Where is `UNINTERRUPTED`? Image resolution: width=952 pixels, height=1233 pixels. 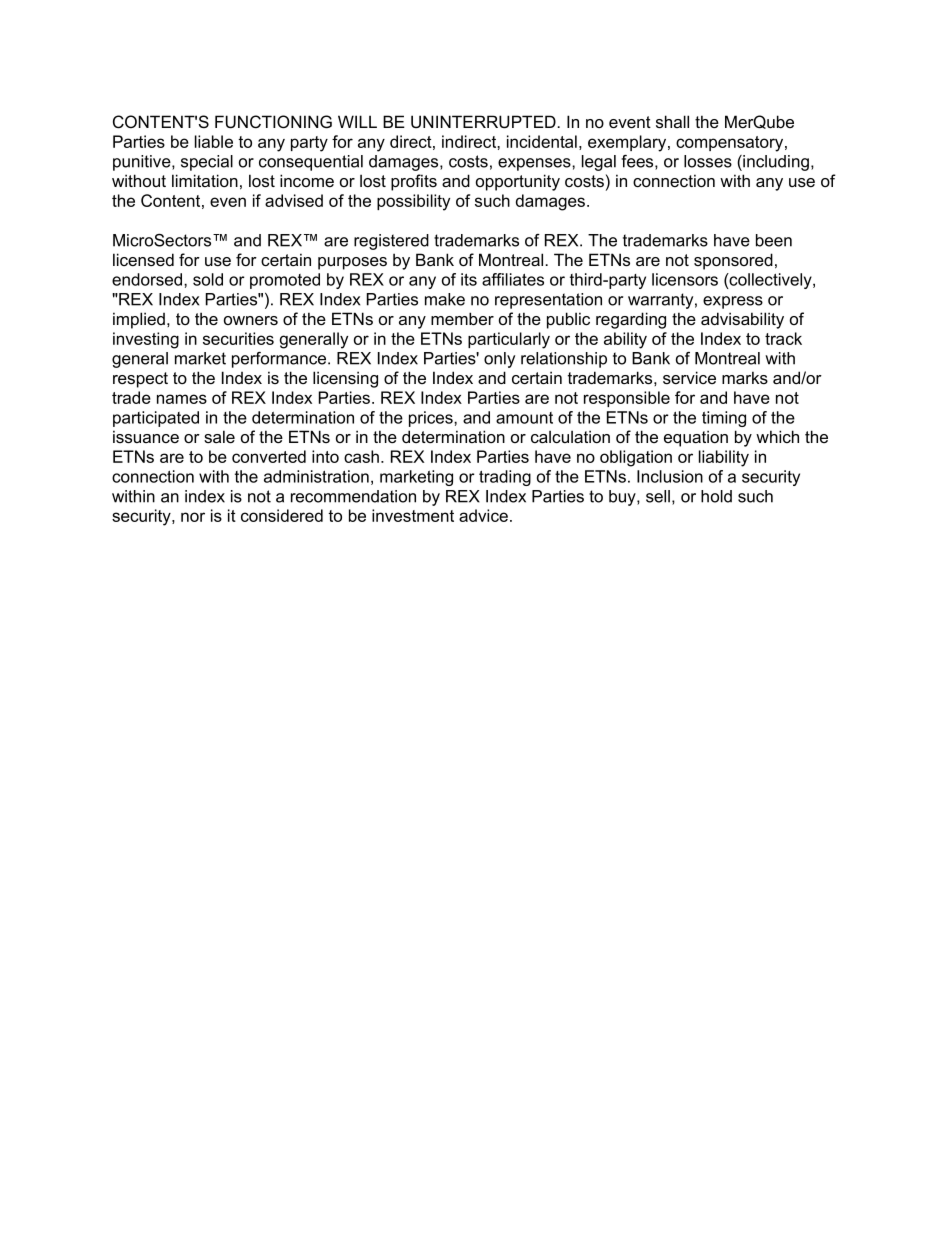 UNINTERRUPTED is located at coordinates (484, 122).
